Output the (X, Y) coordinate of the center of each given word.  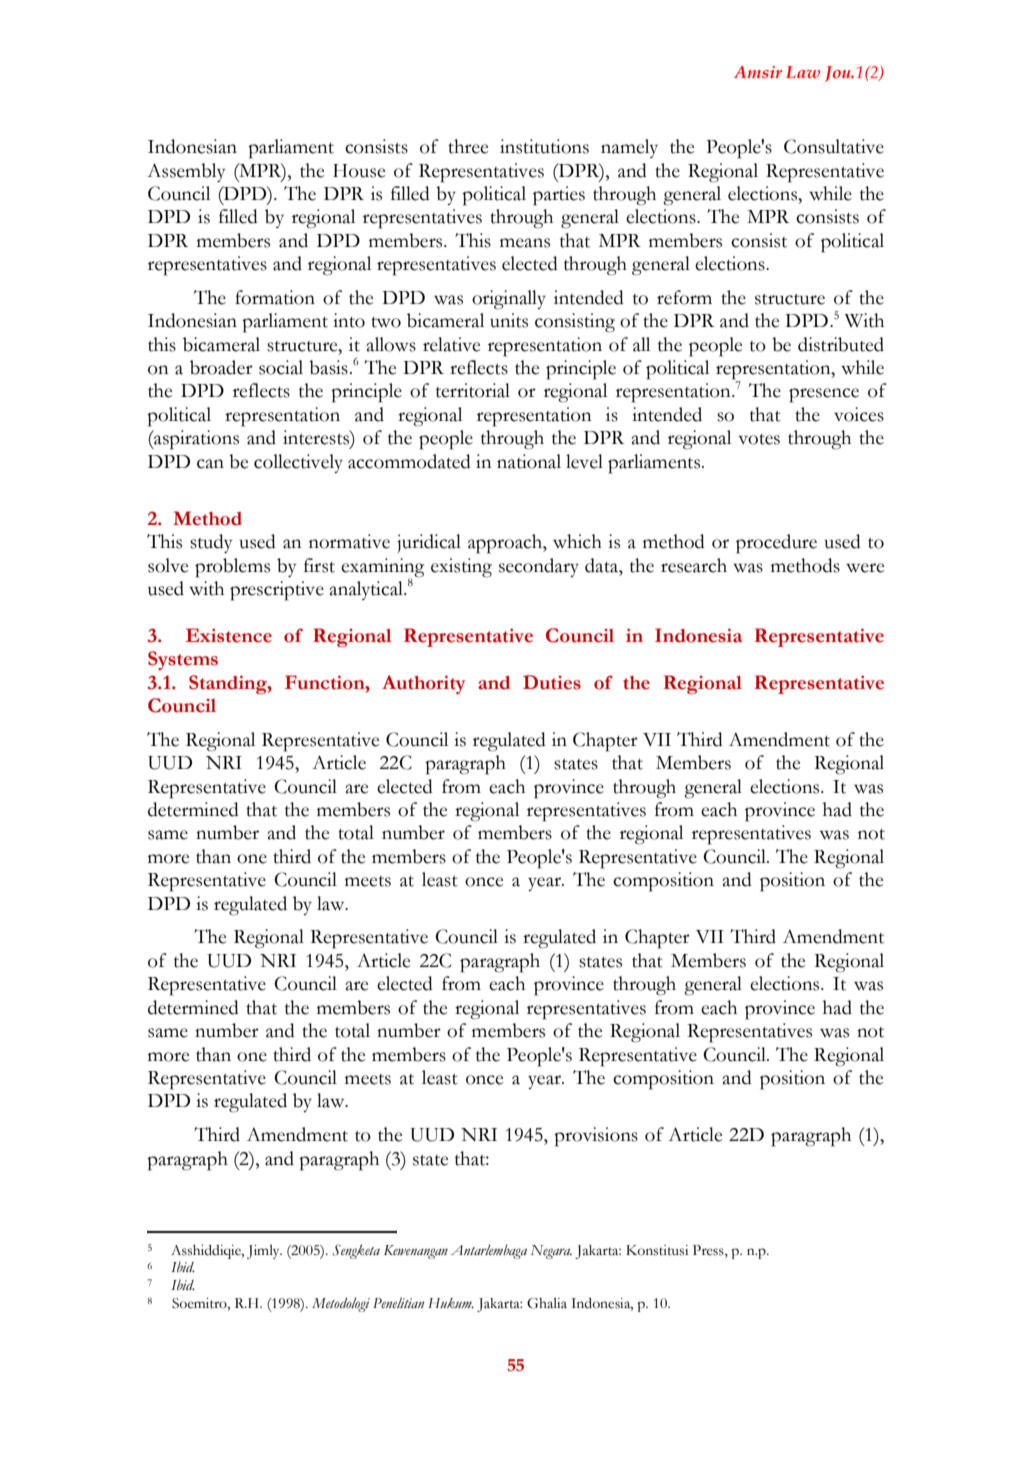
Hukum (451, 1303)
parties (559, 196)
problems (232, 568)
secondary (539, 567)
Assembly (186, 172)
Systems (183, 660)
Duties (552, 682)
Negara (551, 1252)
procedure (776, 544)
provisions (596, 1137)
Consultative (834, 146)
